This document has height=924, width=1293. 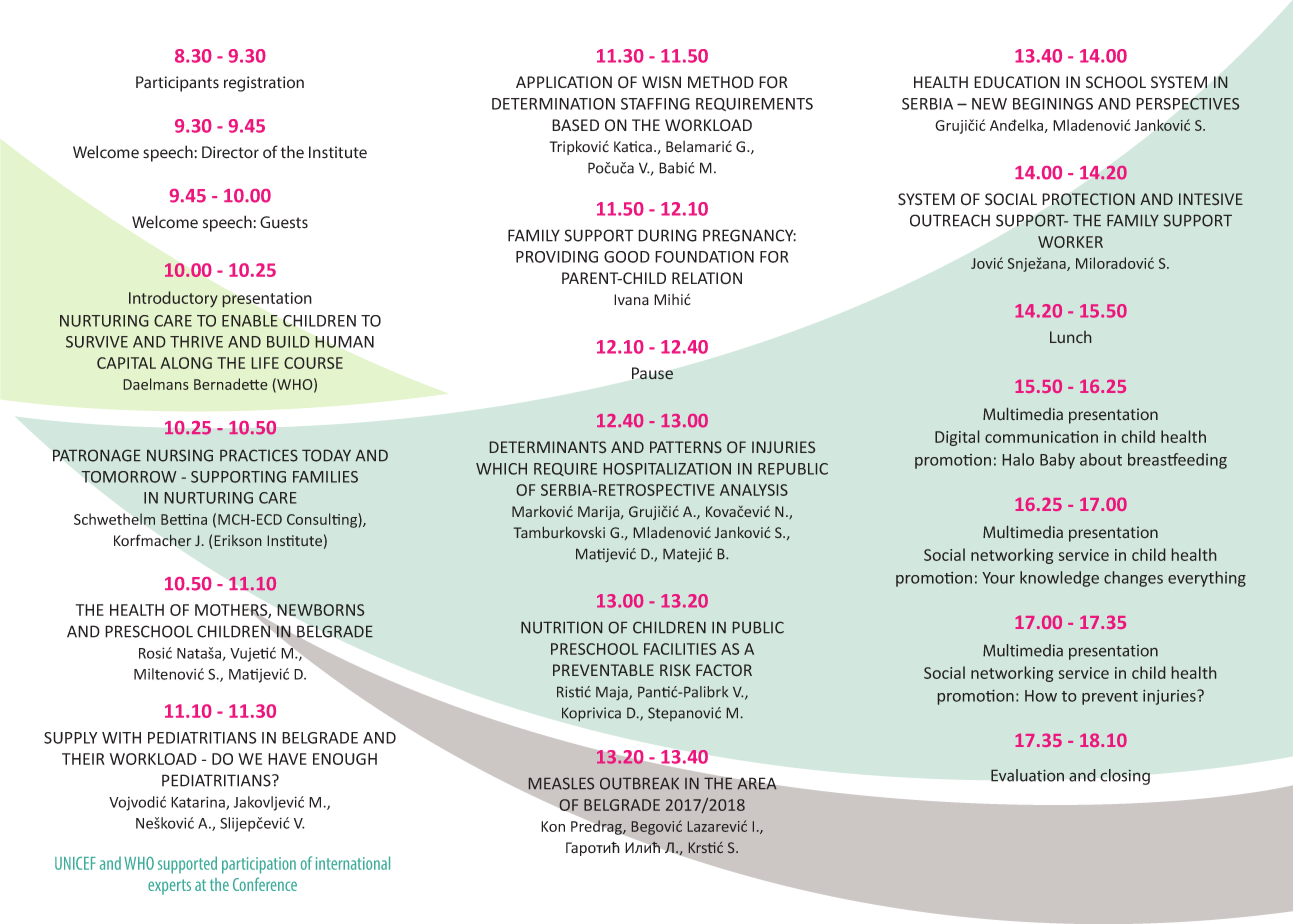 What do you see at coordinates (627, 257) in the document?
I see `GOOD` at bounding box center [627, 257].
